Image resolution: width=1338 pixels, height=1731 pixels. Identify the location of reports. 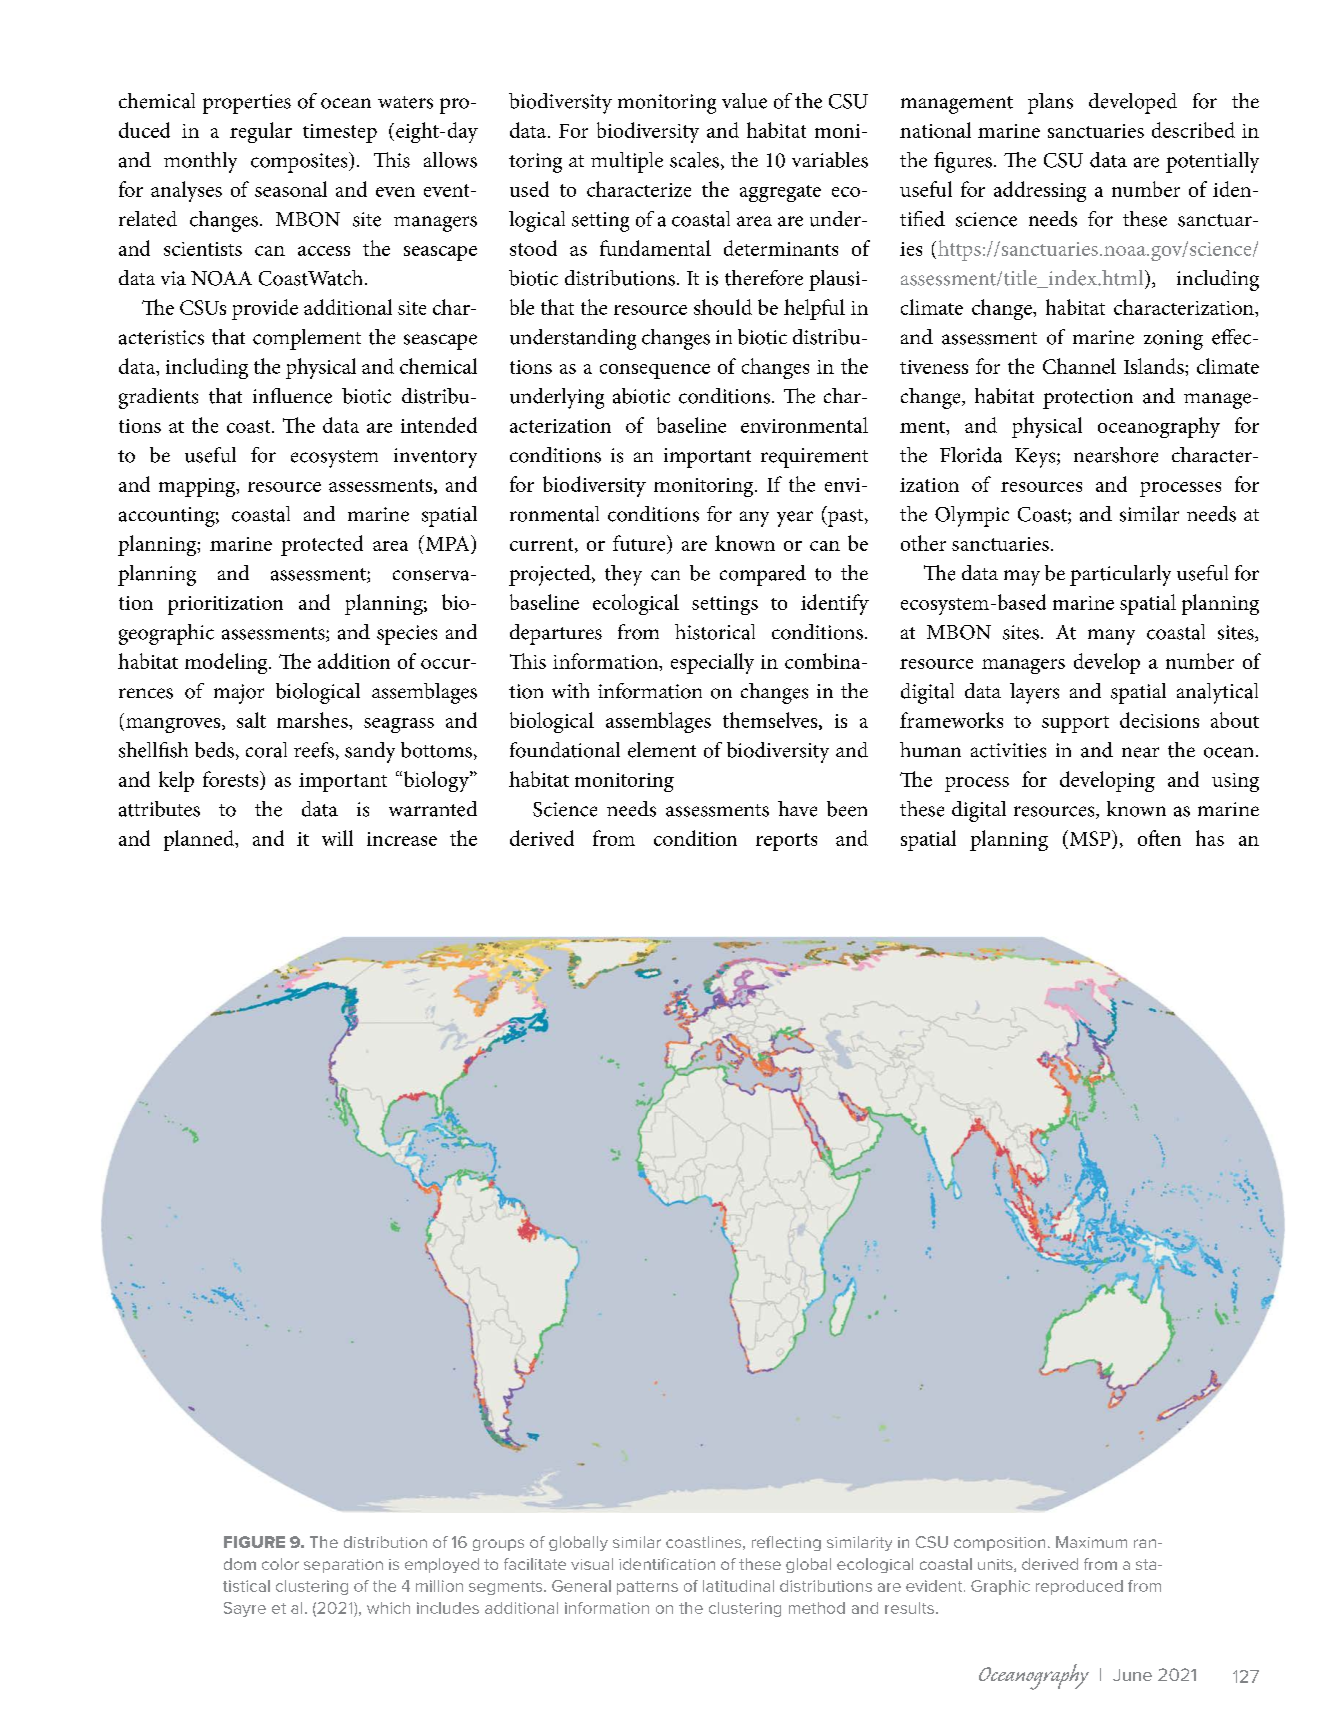
(786, 842).
